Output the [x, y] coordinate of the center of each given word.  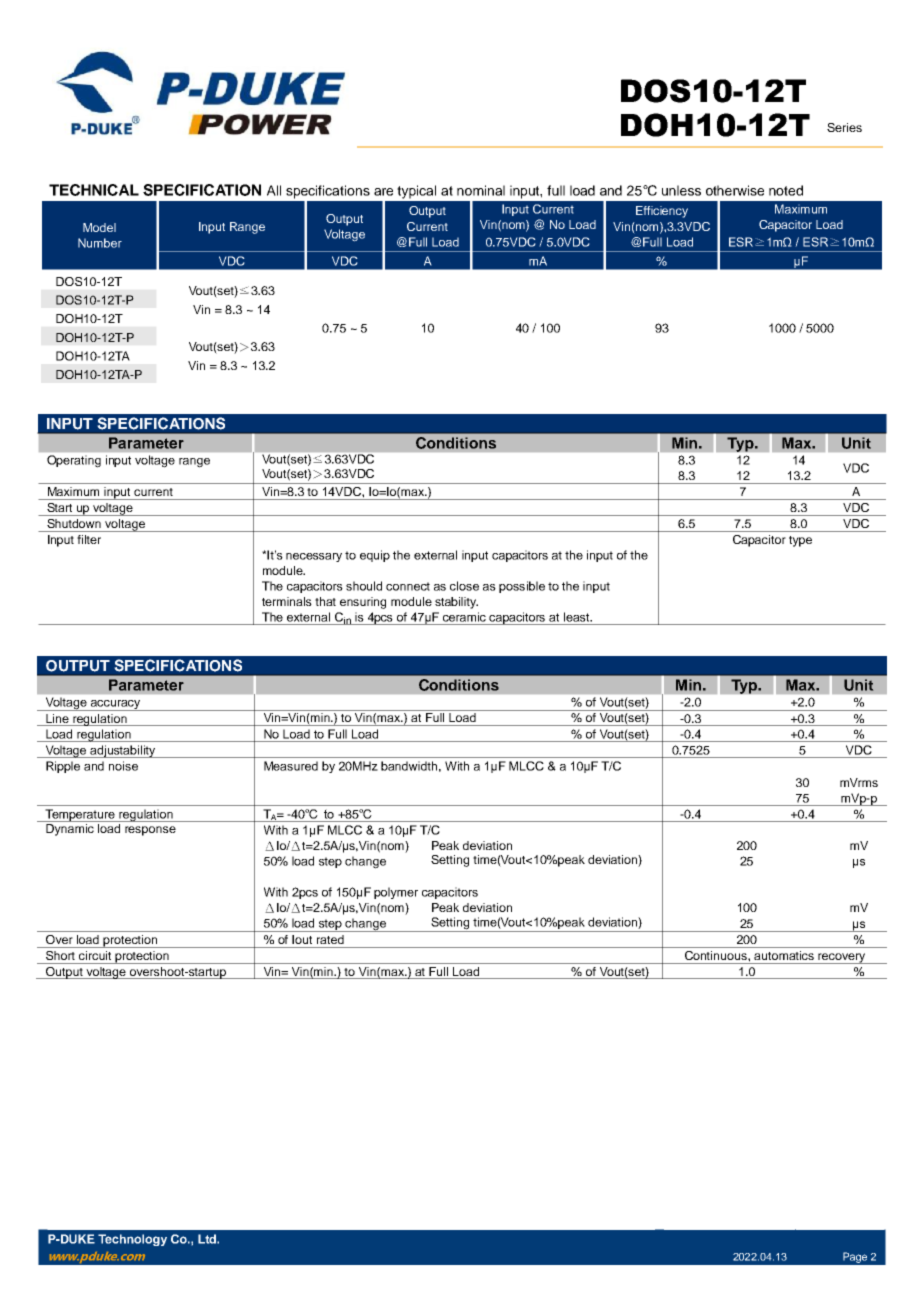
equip [375, 556]
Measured [291, 766]
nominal [481, 190]
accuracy [115, 705]
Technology [132, 1240]
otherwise [735, 190]
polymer [396, 893]
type [800, 541]
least [578, 617]
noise [123, 766]
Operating [74, 461]
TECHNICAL [94, 190]
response [150, 831]
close [464, 586]
